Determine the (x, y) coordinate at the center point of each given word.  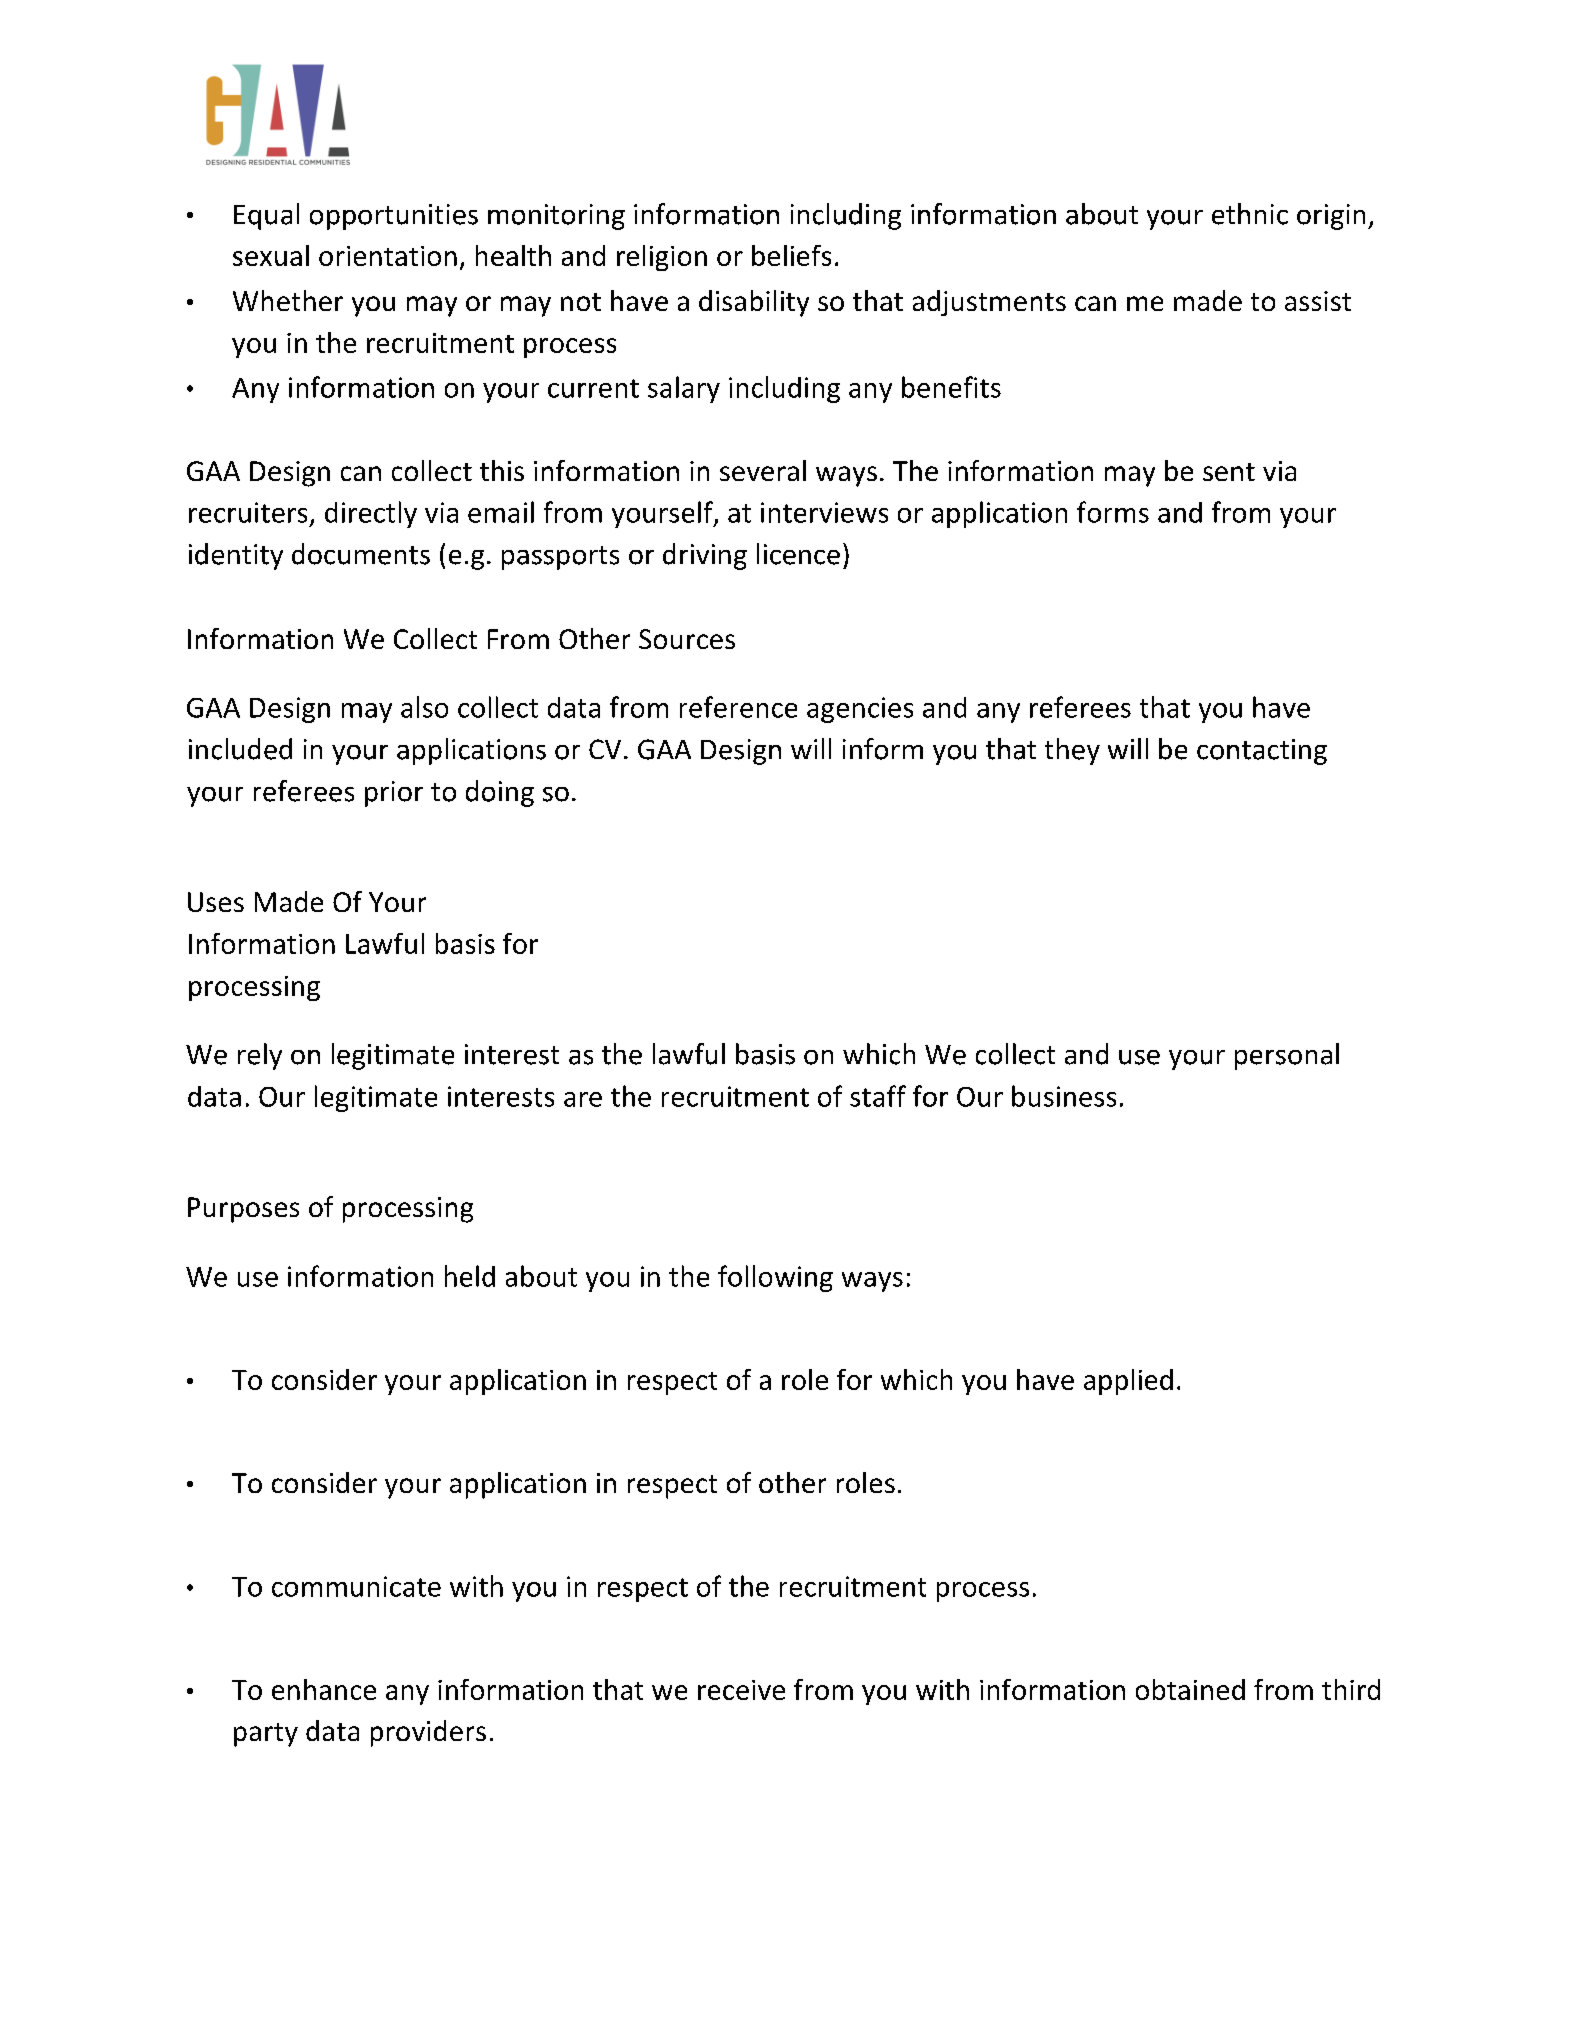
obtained (1190, 1689)
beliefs (791, 255)
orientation (388, 256)
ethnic (1250, 214)
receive (741, 1690)
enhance (324, 1689)
